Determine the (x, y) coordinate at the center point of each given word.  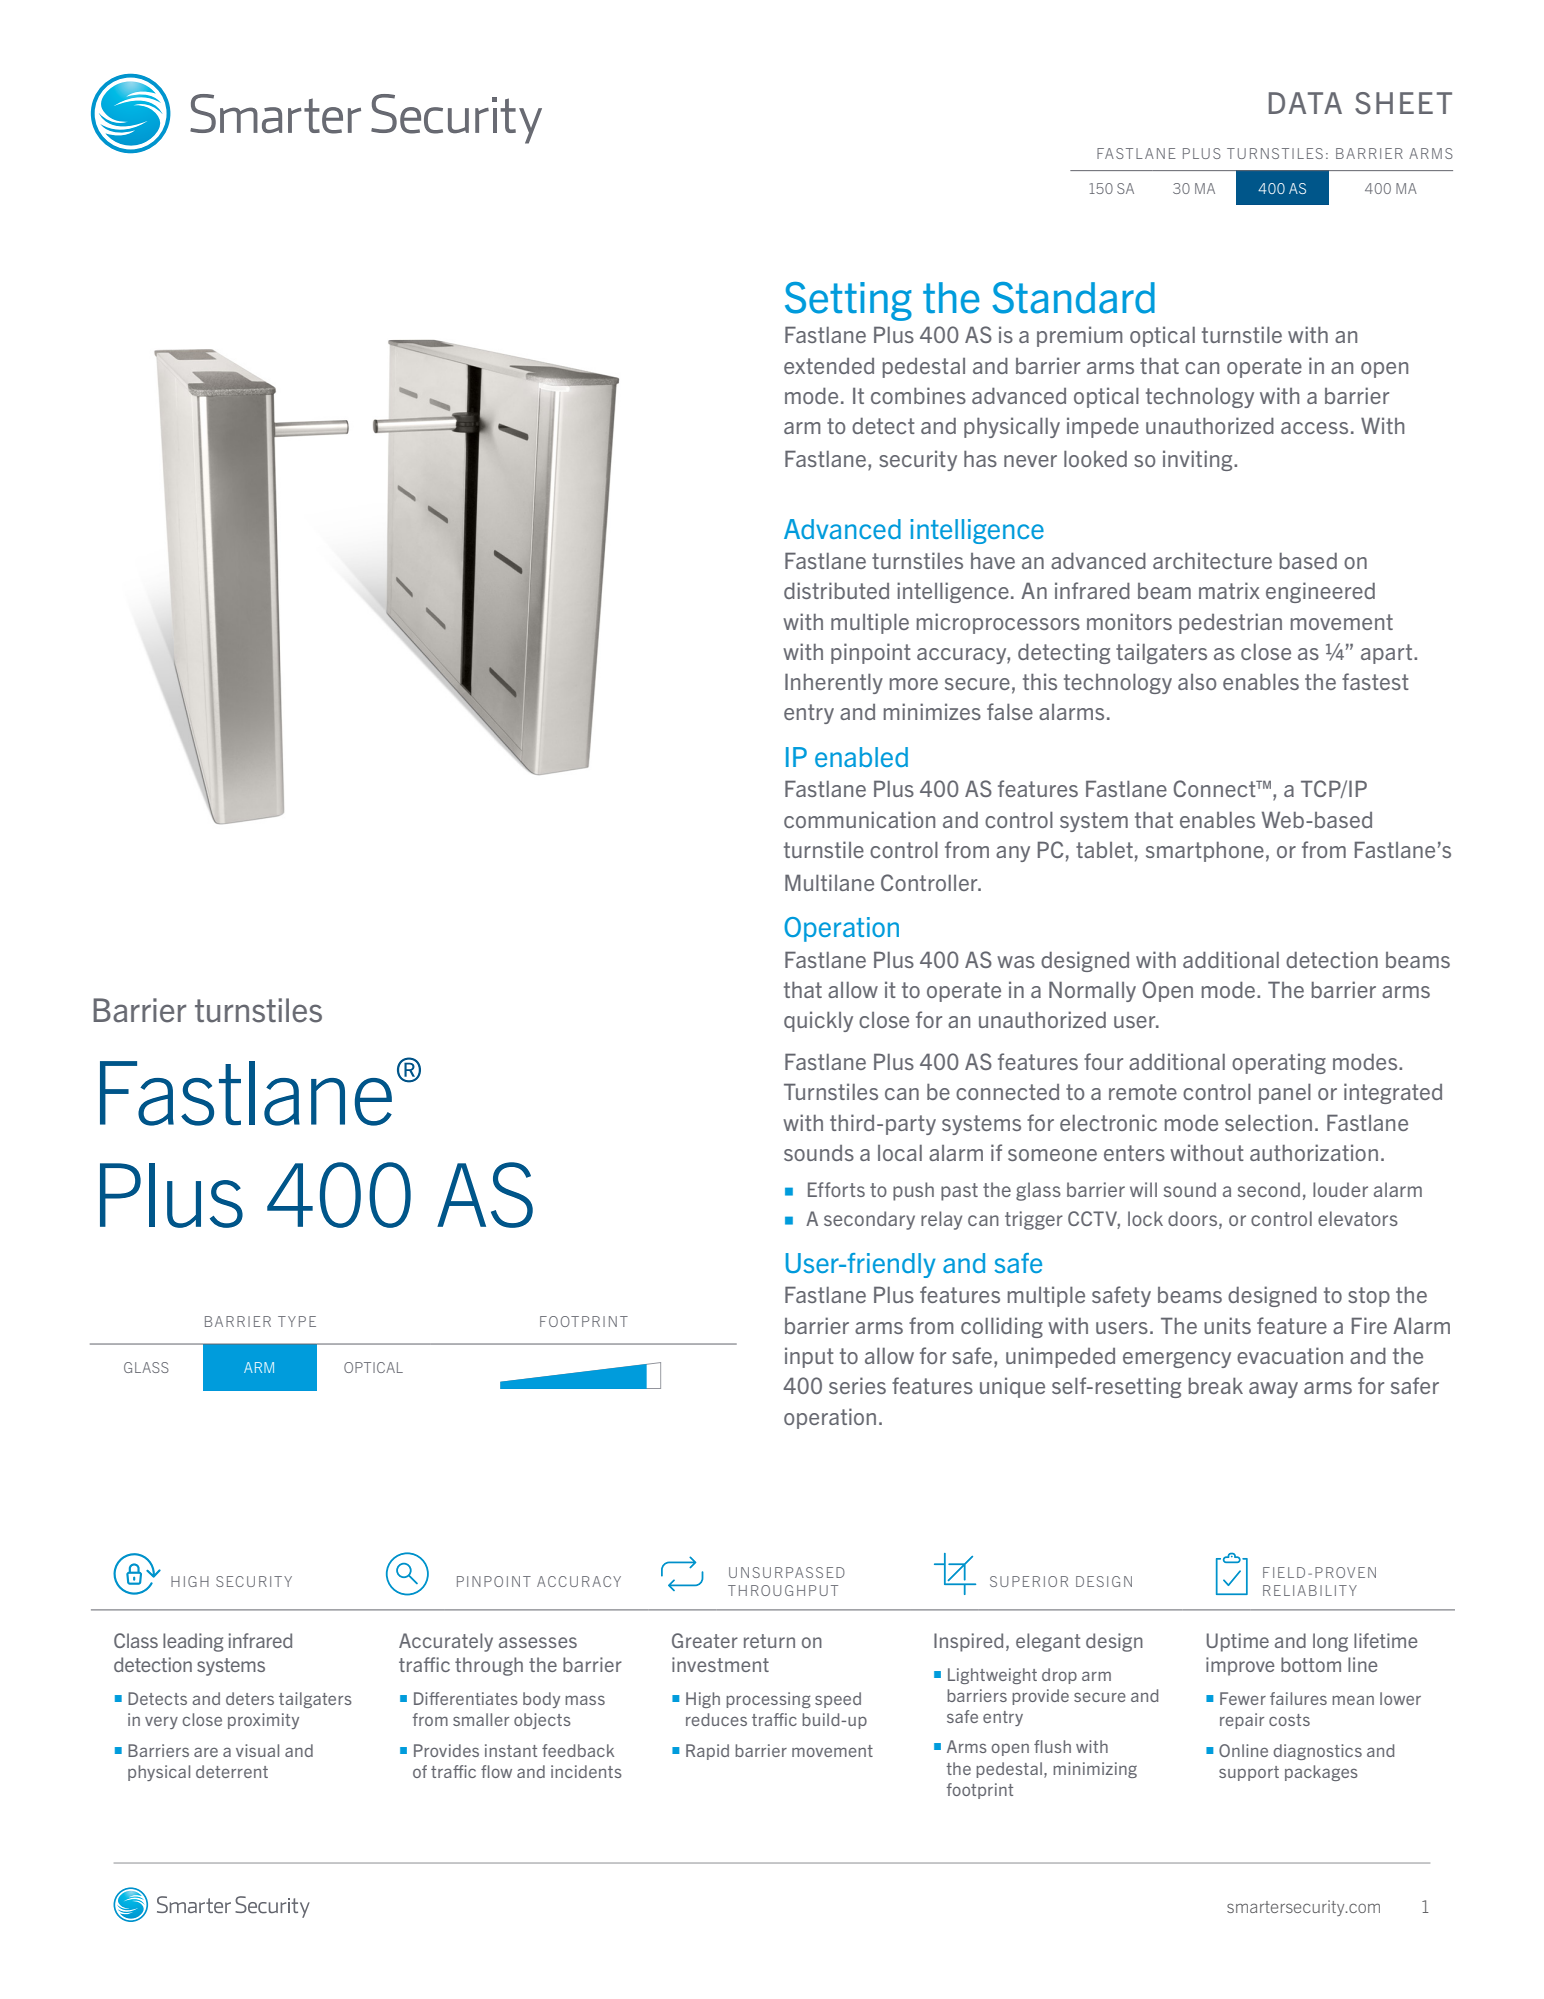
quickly (818, 1021)
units (1227, 1325)
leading (193, 1642)
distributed (836, 590)
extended (829, 366)
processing (768, 1700)
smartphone (1205, 851)
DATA (1305, 103)
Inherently (834, 683)
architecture (1212, 560)
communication (859, 819)
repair (1242, 1721)
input (809, 1357)
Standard (1074, 298)
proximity (263, 1721)
